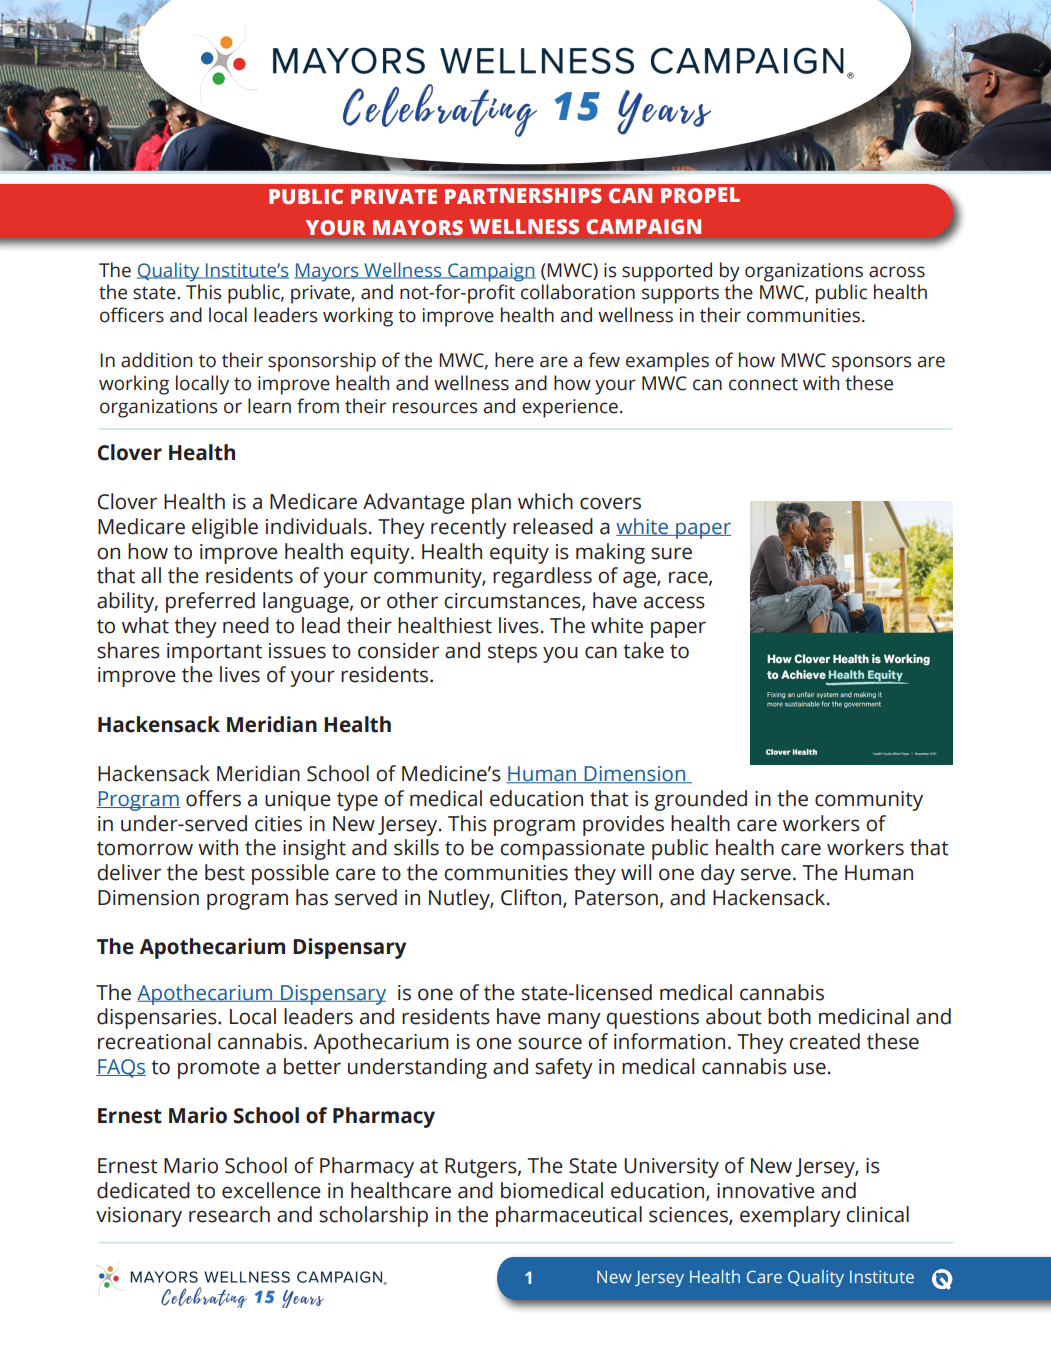 The width and height of the screenshot is (1051, 1361). Describe the element at coordinates (132, 315) in the screenshot. I see `officers` at that location.
